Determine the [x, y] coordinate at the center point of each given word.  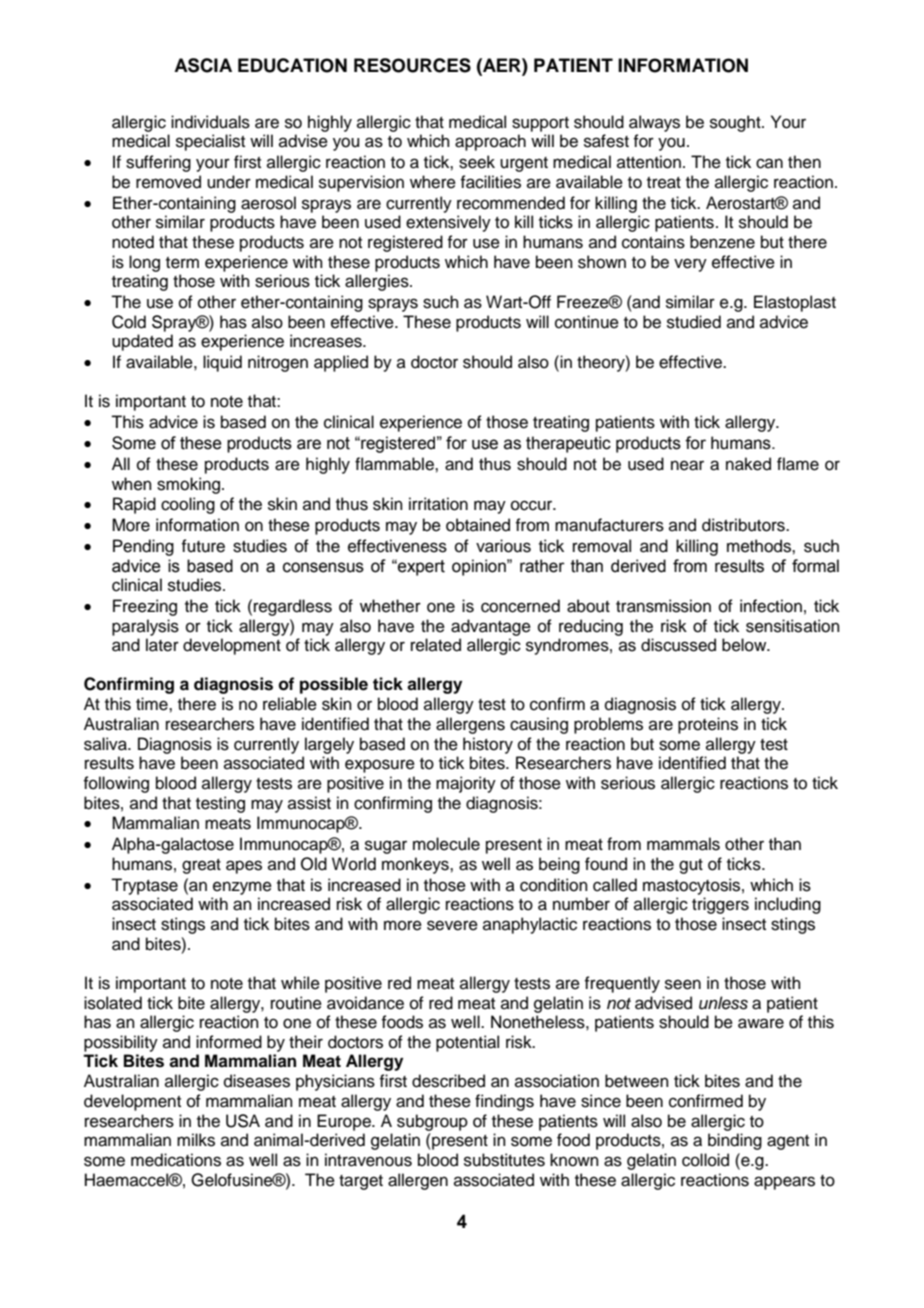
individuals [210, 122]
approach [490, 142]
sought [736, 123]
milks [196, 1140]
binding [735, 1141]
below [745, 645]
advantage [491, 627]
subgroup [432, 1122]
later [162, 645]
